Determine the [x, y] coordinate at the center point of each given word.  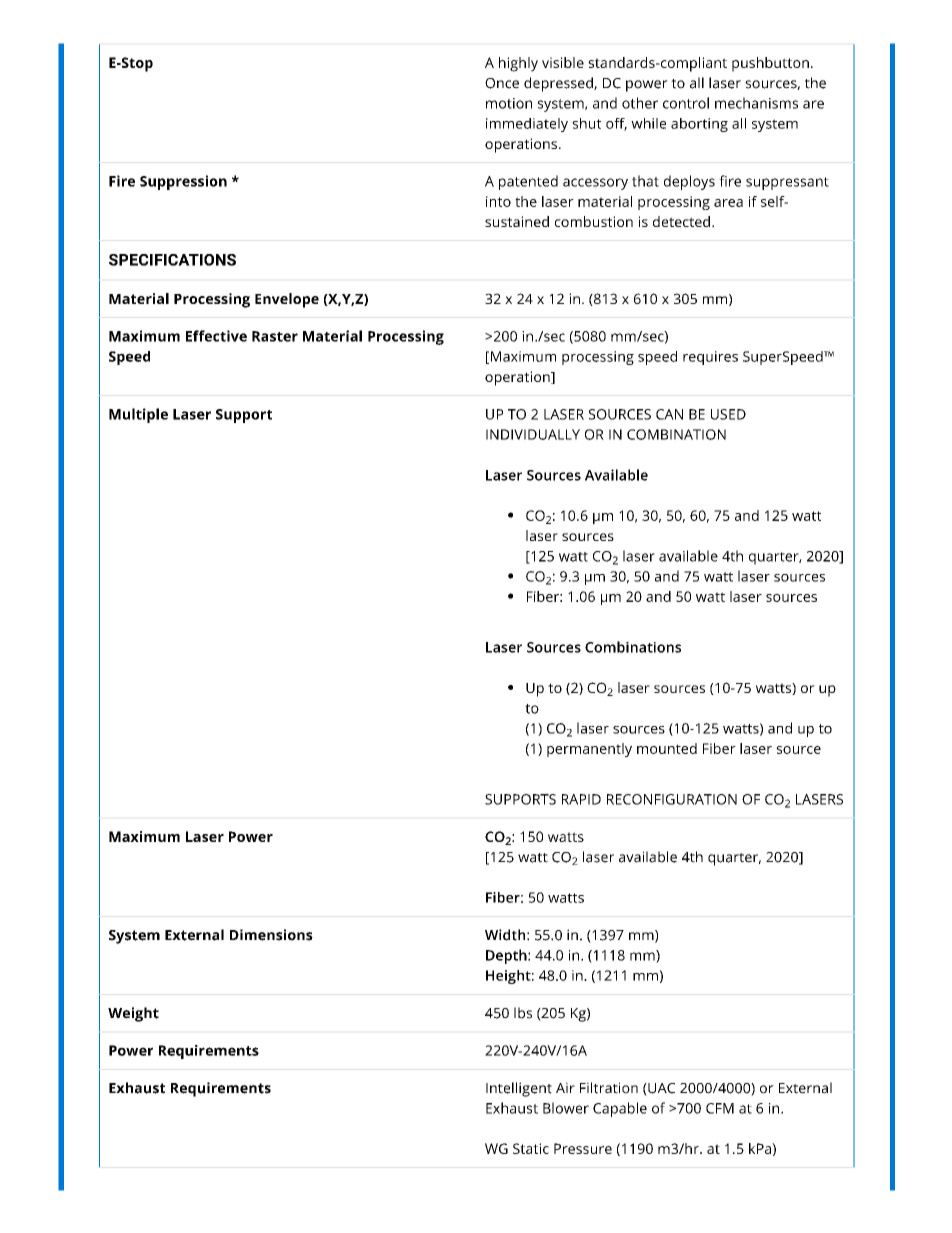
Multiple [138, 415]
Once [502, 83]
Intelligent [519, 1089]
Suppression [183, 182]
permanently [589, 750]
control [686, 103]
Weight [133, 1014]
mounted [667, 748]
